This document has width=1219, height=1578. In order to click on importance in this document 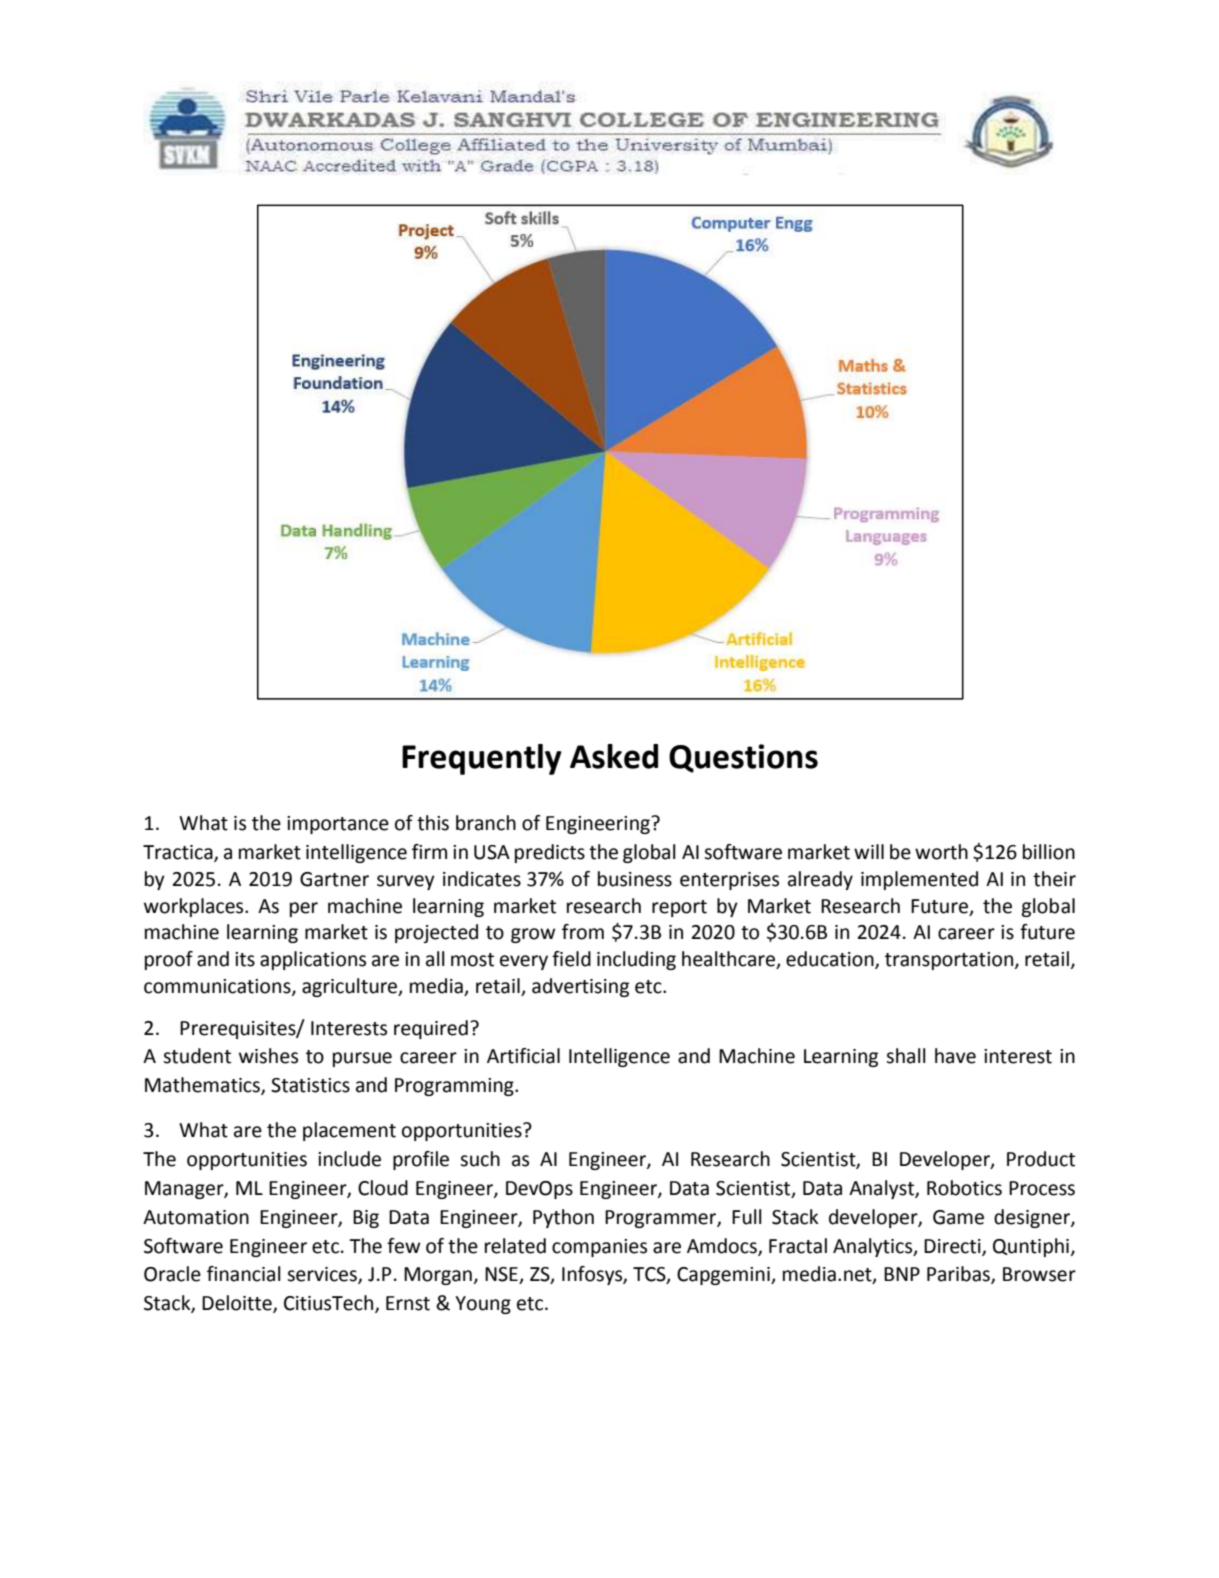, I will do `click(338, 825)`.
